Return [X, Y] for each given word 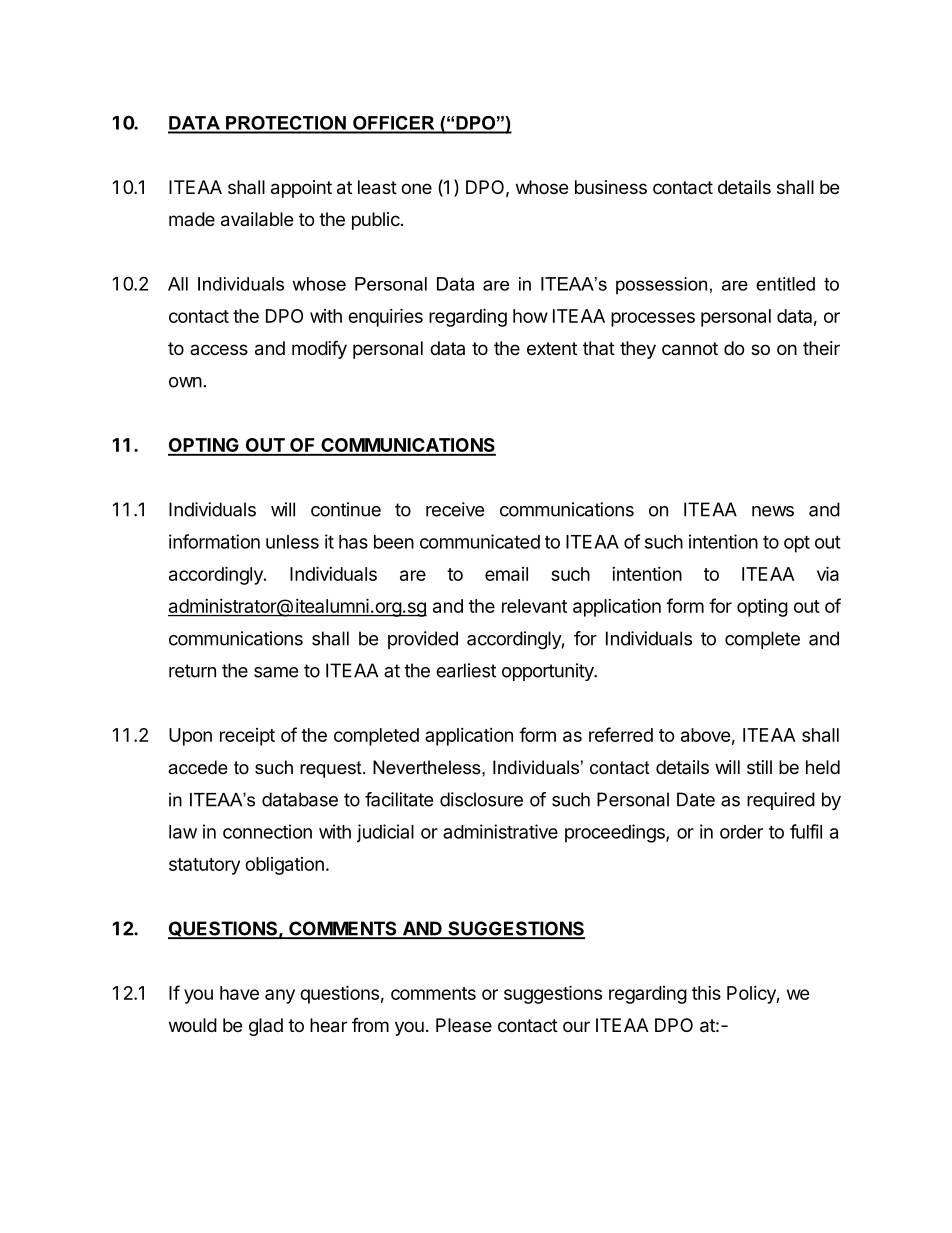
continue [346, 509]
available [257, 219]
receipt [247, 737]
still [759, 767]
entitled [785, 284]
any [280, 996]
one [416, 188]
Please [464, 1025]
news [773, 511]
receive [455, 509]
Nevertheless [428, 767]
